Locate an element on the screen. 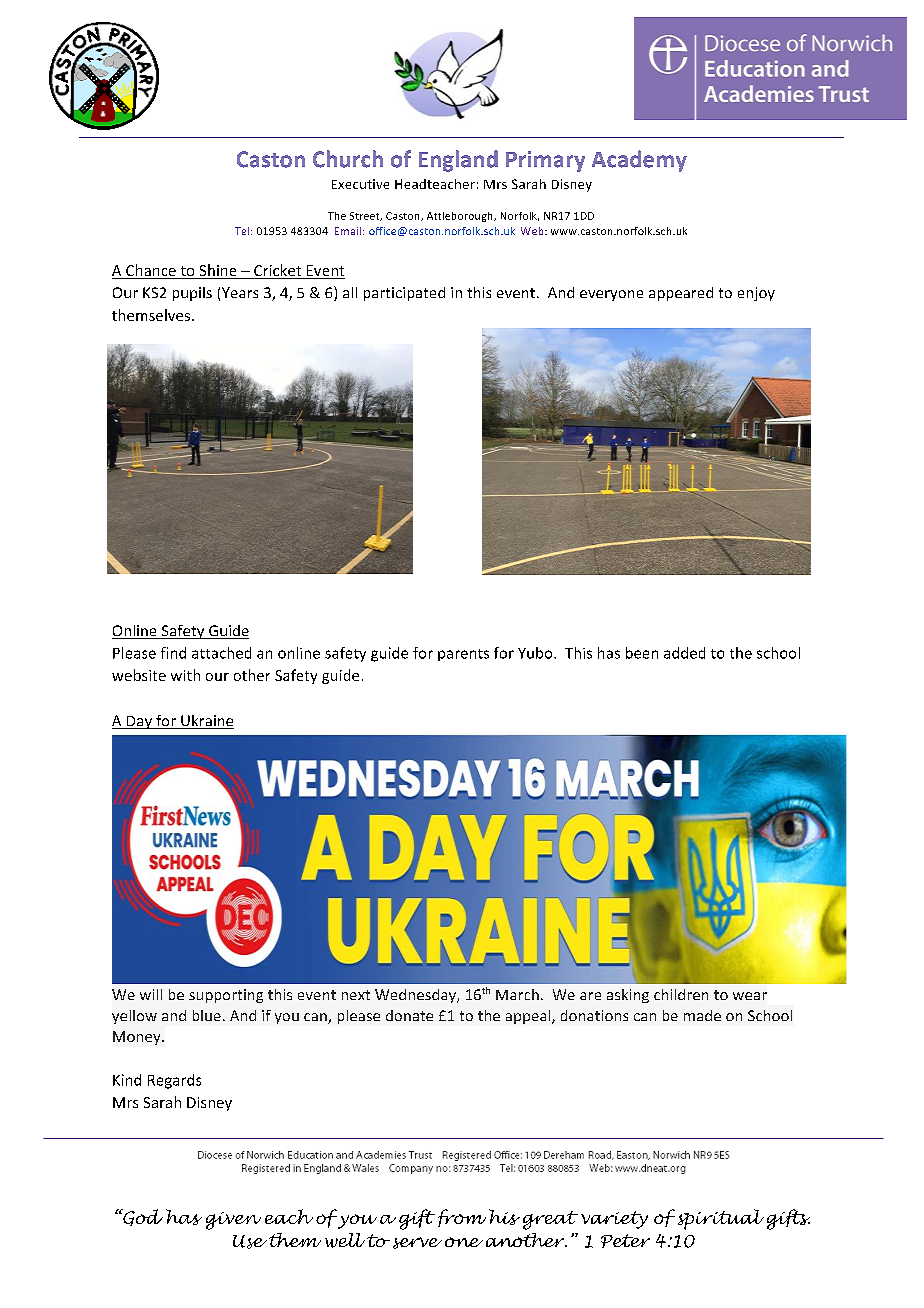  appeared is located at coordinates (681, 294).
